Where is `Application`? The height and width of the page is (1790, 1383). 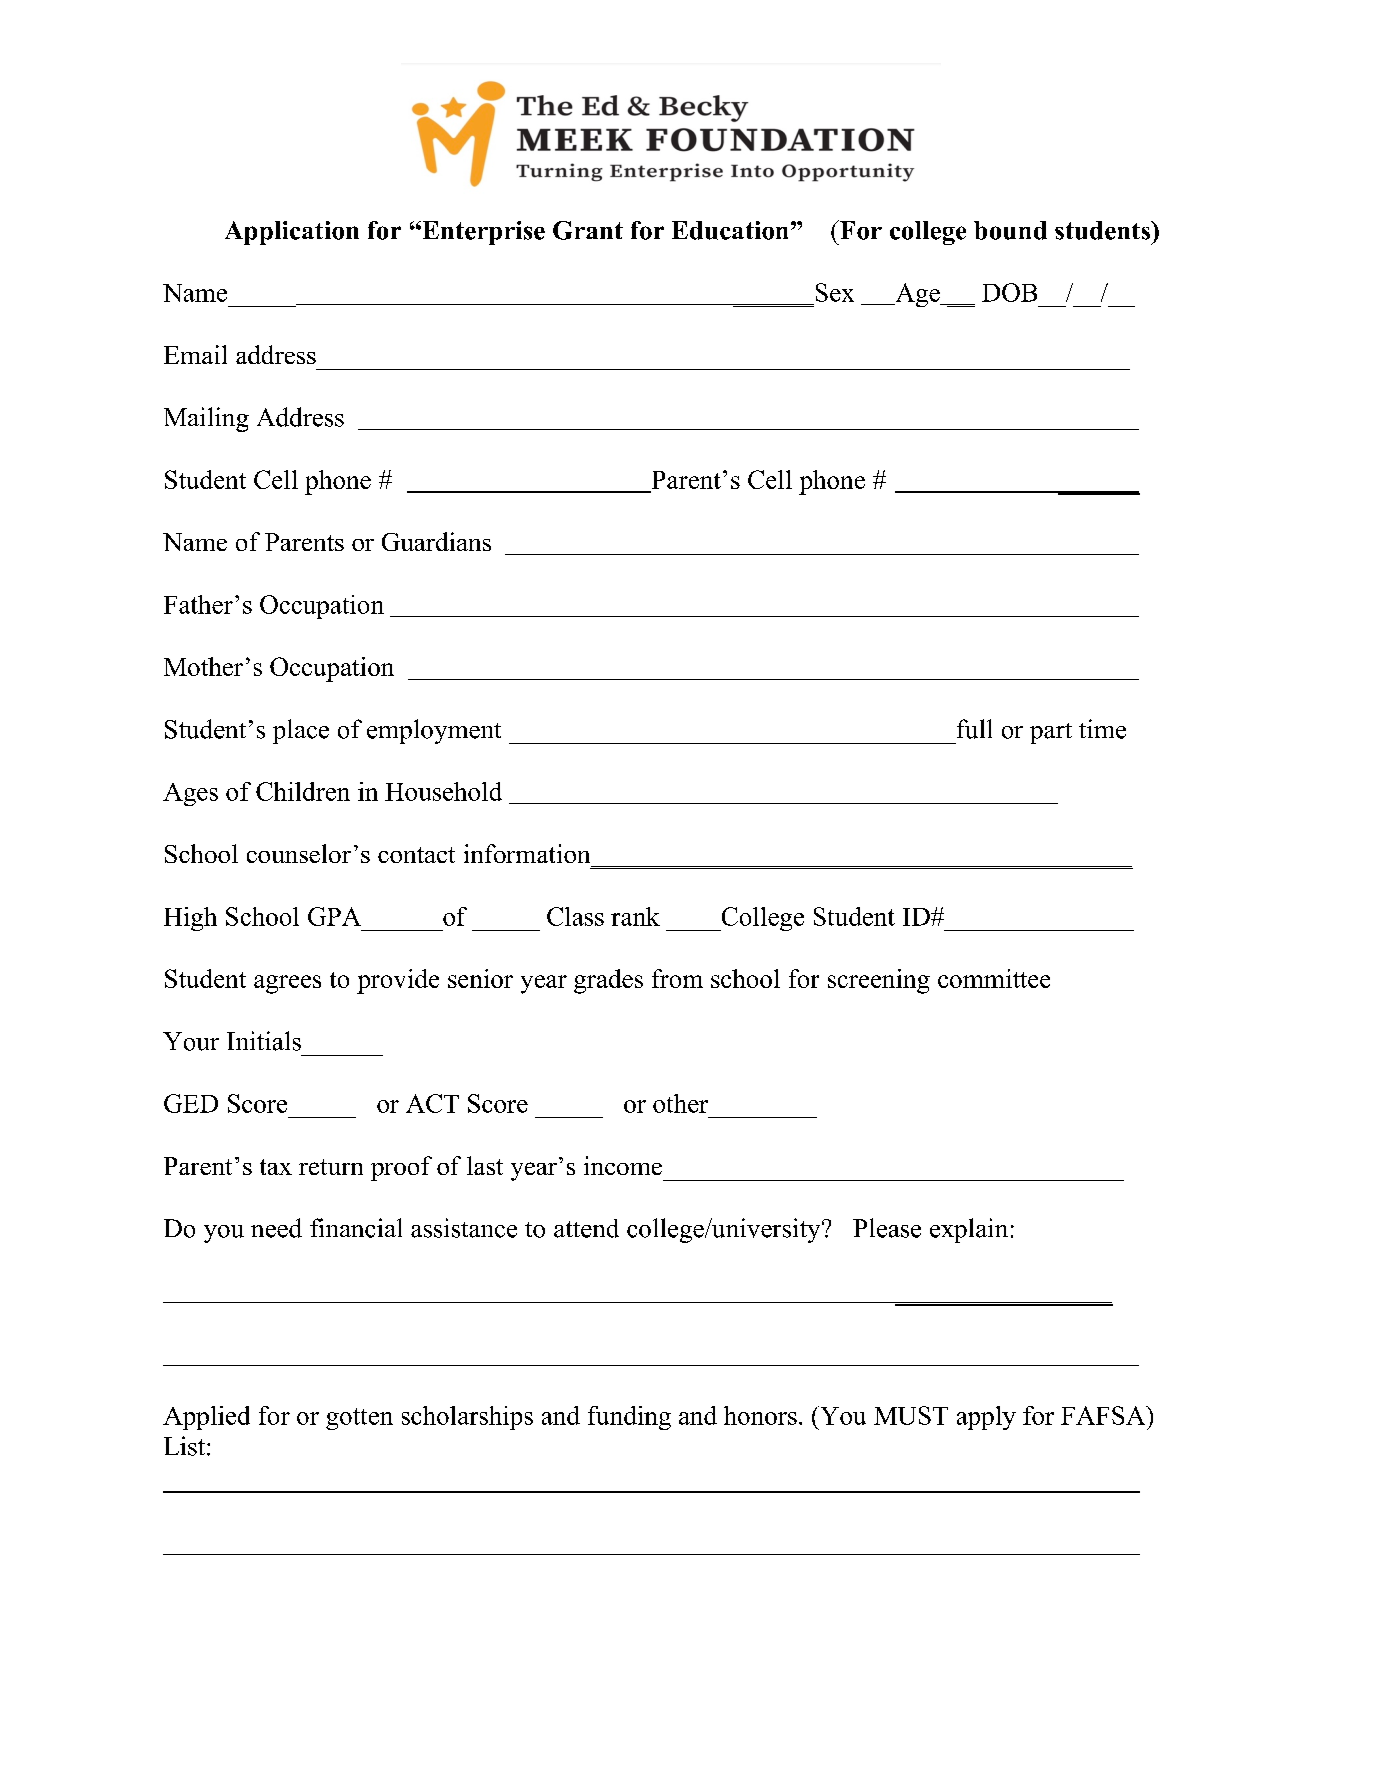
Application is located at coordinates (292, 233).
